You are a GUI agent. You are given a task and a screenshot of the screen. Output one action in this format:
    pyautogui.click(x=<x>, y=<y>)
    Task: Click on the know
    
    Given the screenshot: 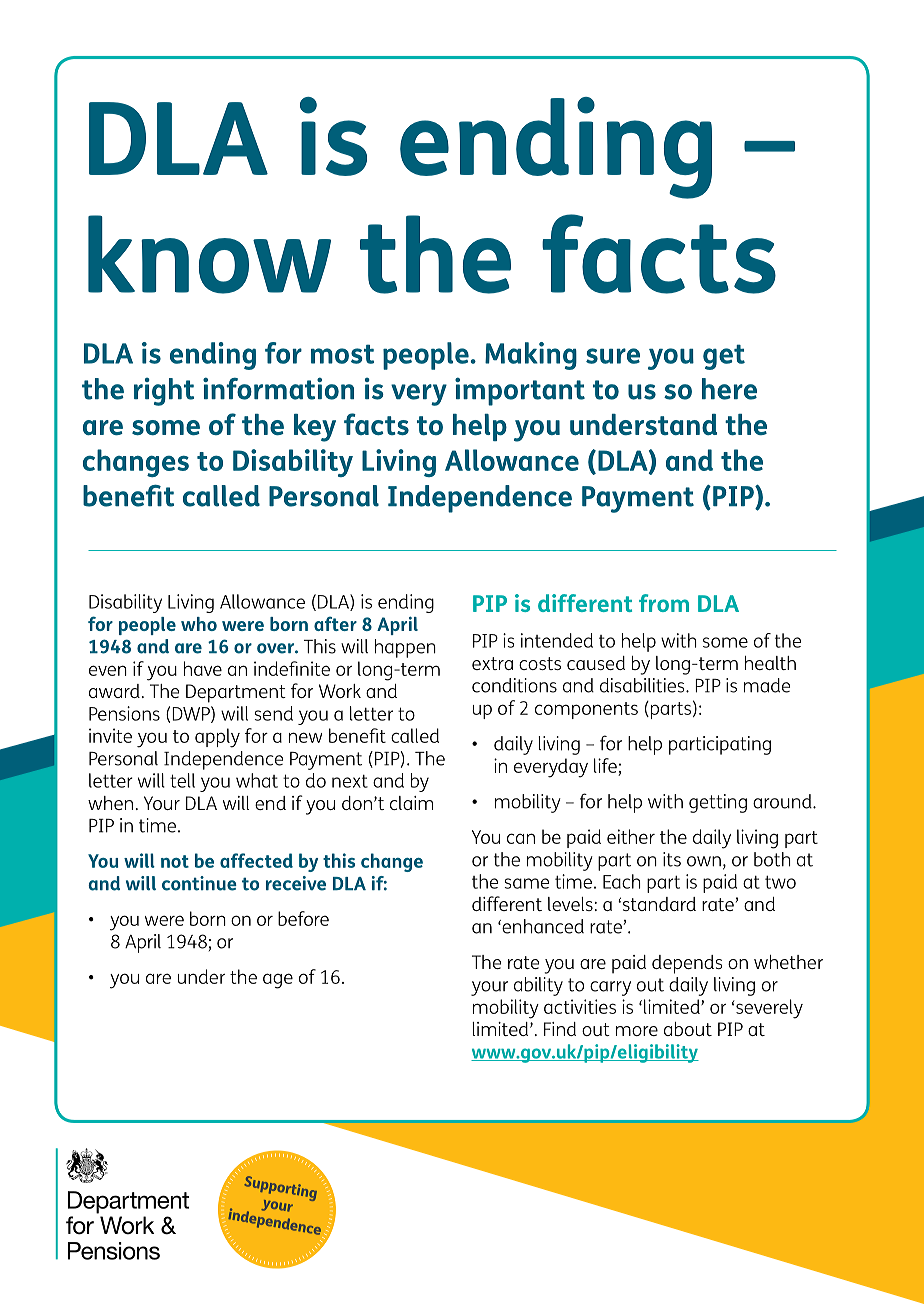 What is the action you would take?
    pyautogui.click(x=209, y=254)
